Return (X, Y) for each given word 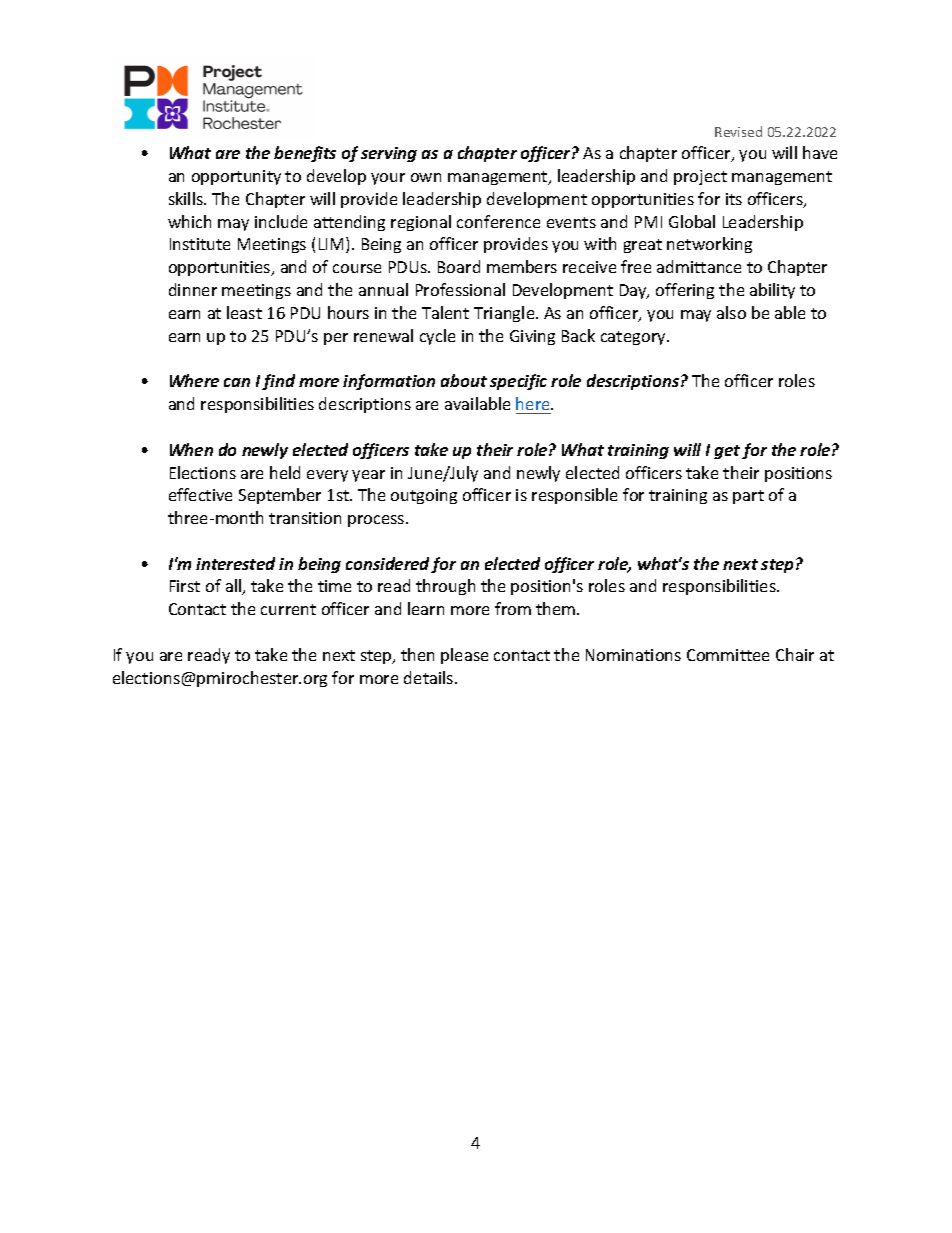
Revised (738, 131)
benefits (305, 154)
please (464, 656)
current (288, 609)
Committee (728, 655)
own (426, 177)
